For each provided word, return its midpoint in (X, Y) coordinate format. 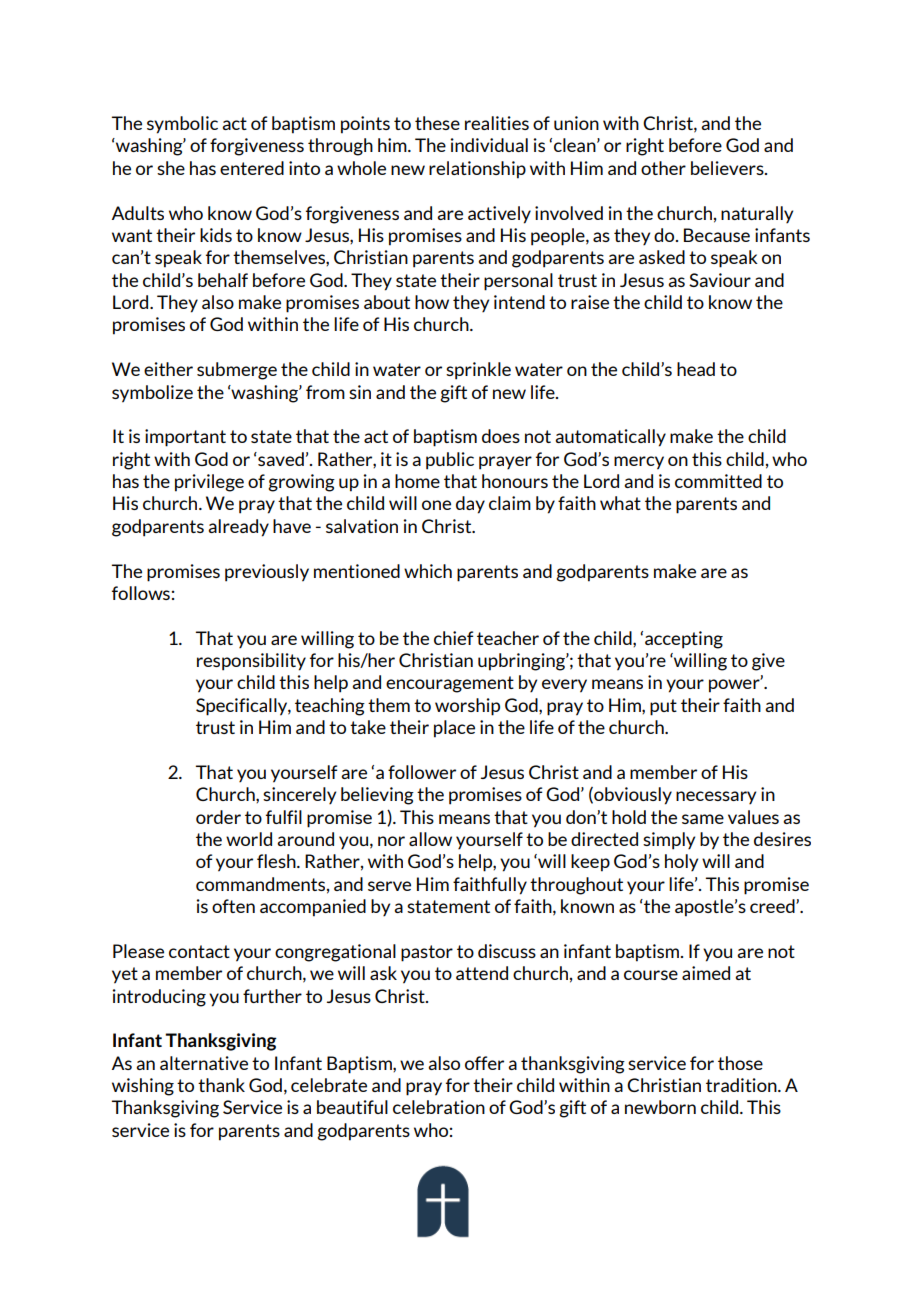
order (218, 817)
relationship (477, 170)
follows (141, 593)
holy (681, 862)
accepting (684, 640)
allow (430, 839)
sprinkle (478, 371)
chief (454, 638)
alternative (204, 1063)
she (171, 168)
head (696, 369)
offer (484, 1063)
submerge (237, 371)
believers (728, 168)
